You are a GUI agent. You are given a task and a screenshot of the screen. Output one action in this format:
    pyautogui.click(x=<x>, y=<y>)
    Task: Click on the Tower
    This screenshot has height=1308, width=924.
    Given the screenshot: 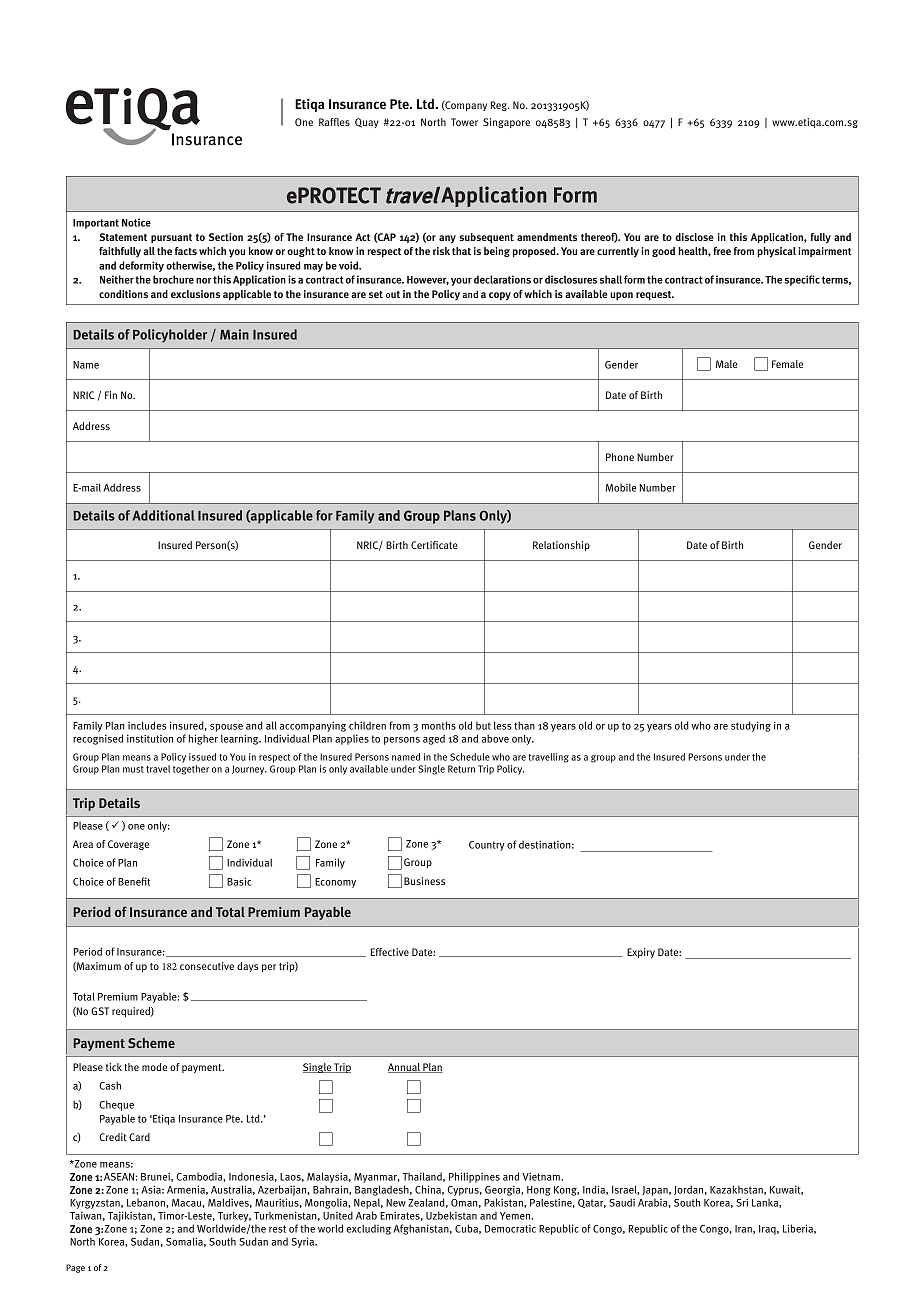 What is the action you would take?
    pyautogui.click(x=464, y=122)
